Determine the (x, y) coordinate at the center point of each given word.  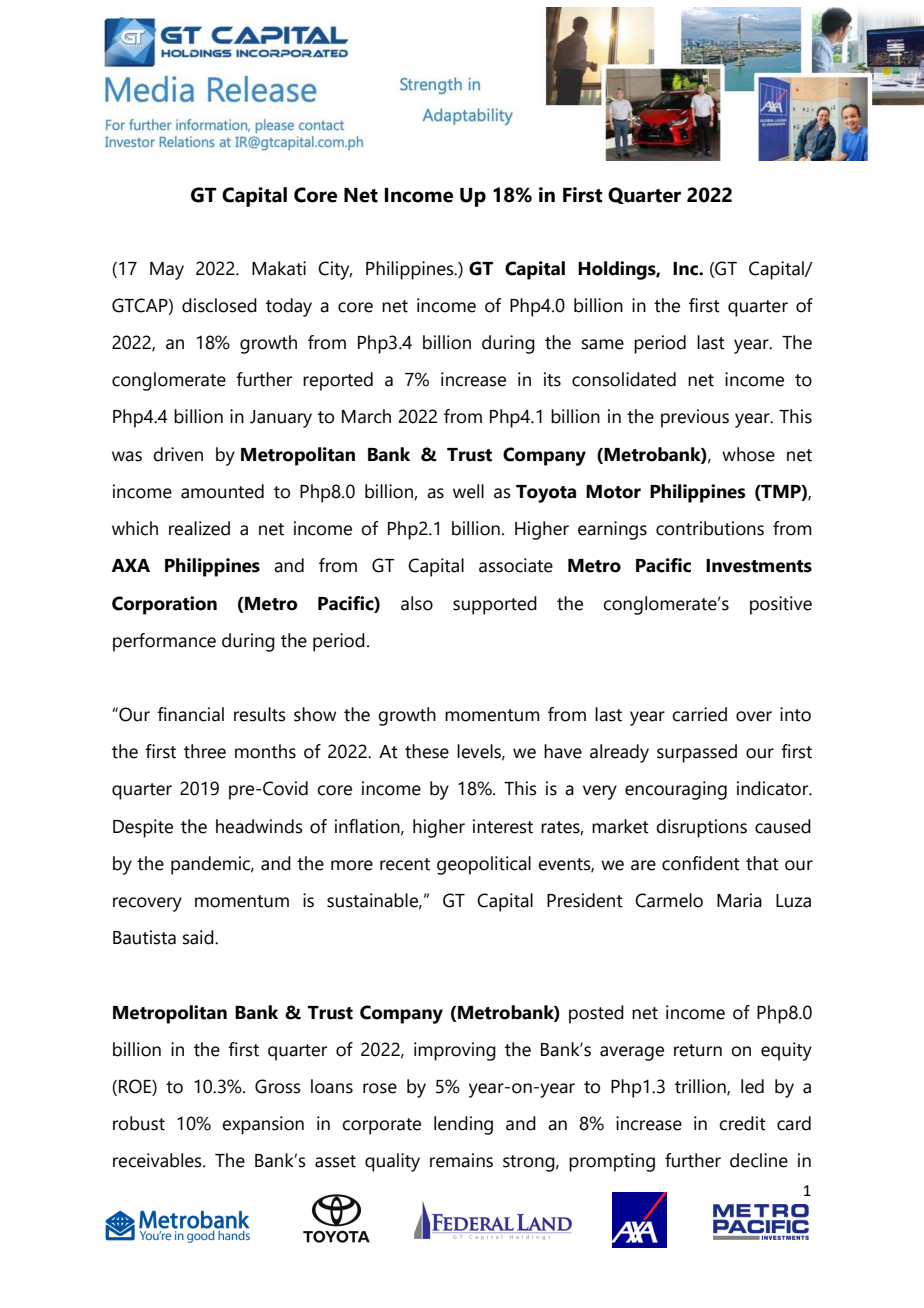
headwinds (259, 826)
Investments (759, 566)
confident (701, 863)
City (335, 270)
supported (495, 605)
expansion (263, 1125)
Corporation (164, 605)
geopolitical (484, 865)
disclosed (219, 305)
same (603, 344)
